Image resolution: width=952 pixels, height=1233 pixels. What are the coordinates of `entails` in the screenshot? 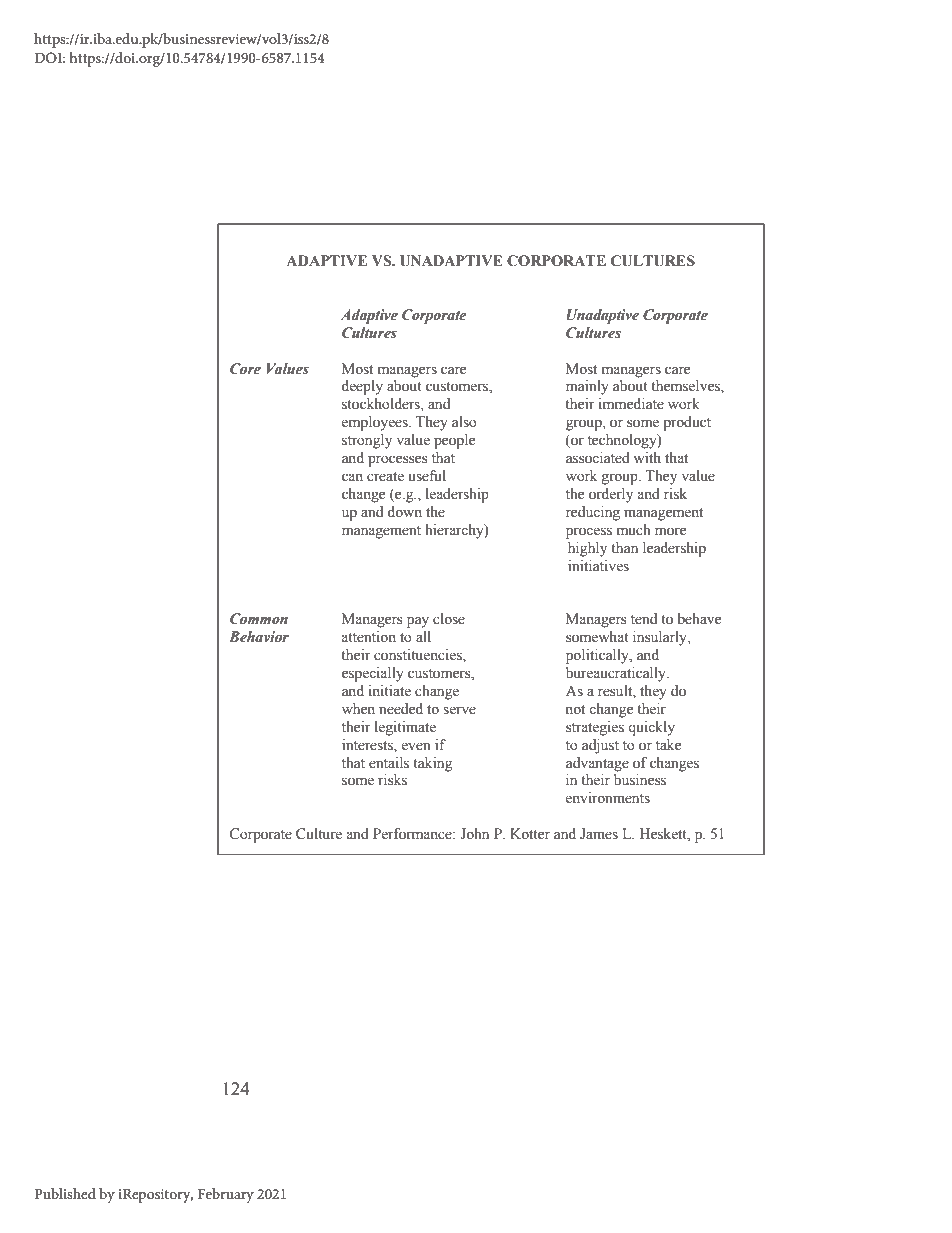 It's located at (389, 763).
